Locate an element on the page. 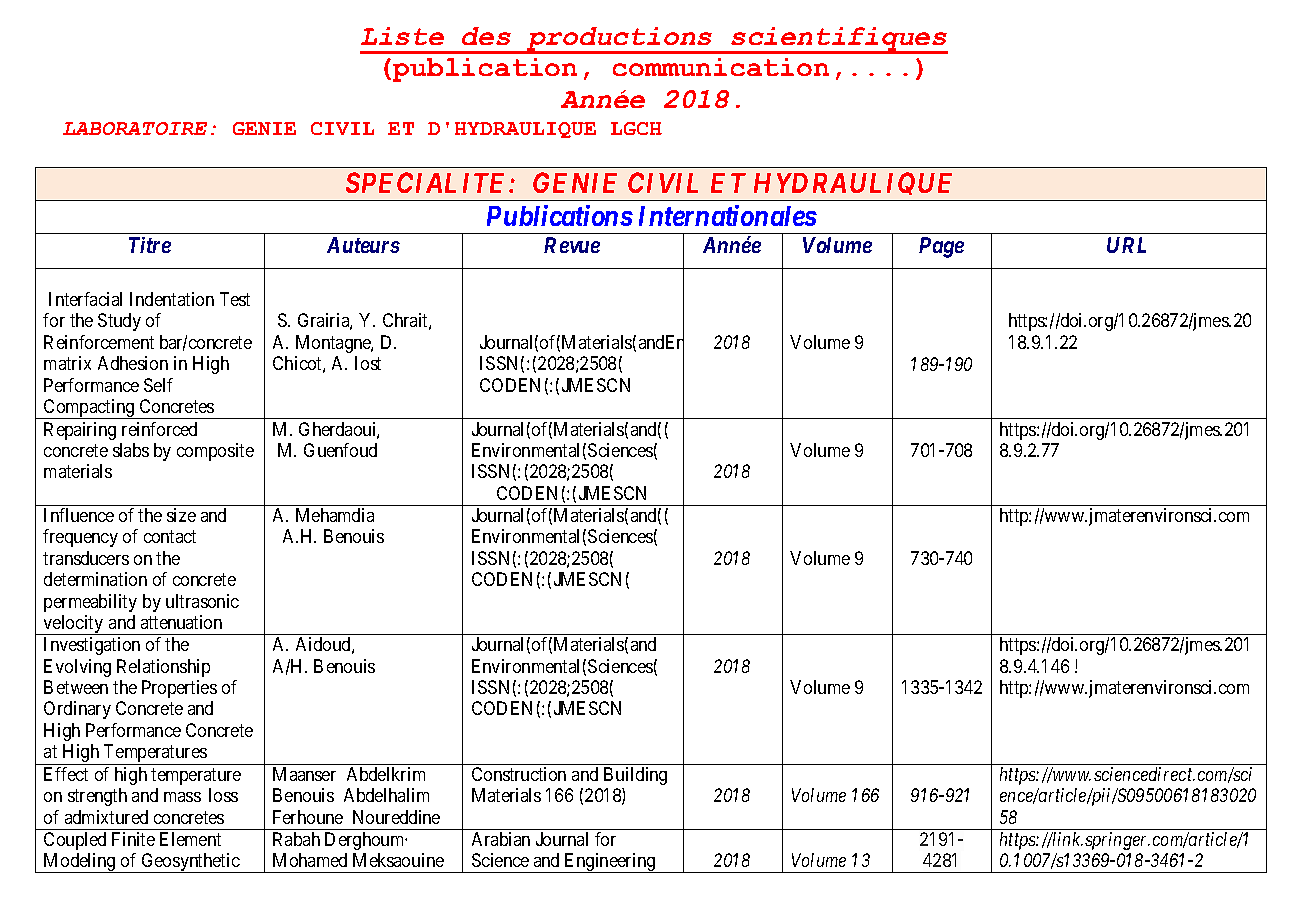 The height and width of the page is (924, 1308). Revue is located at coordinates (572, 245).
